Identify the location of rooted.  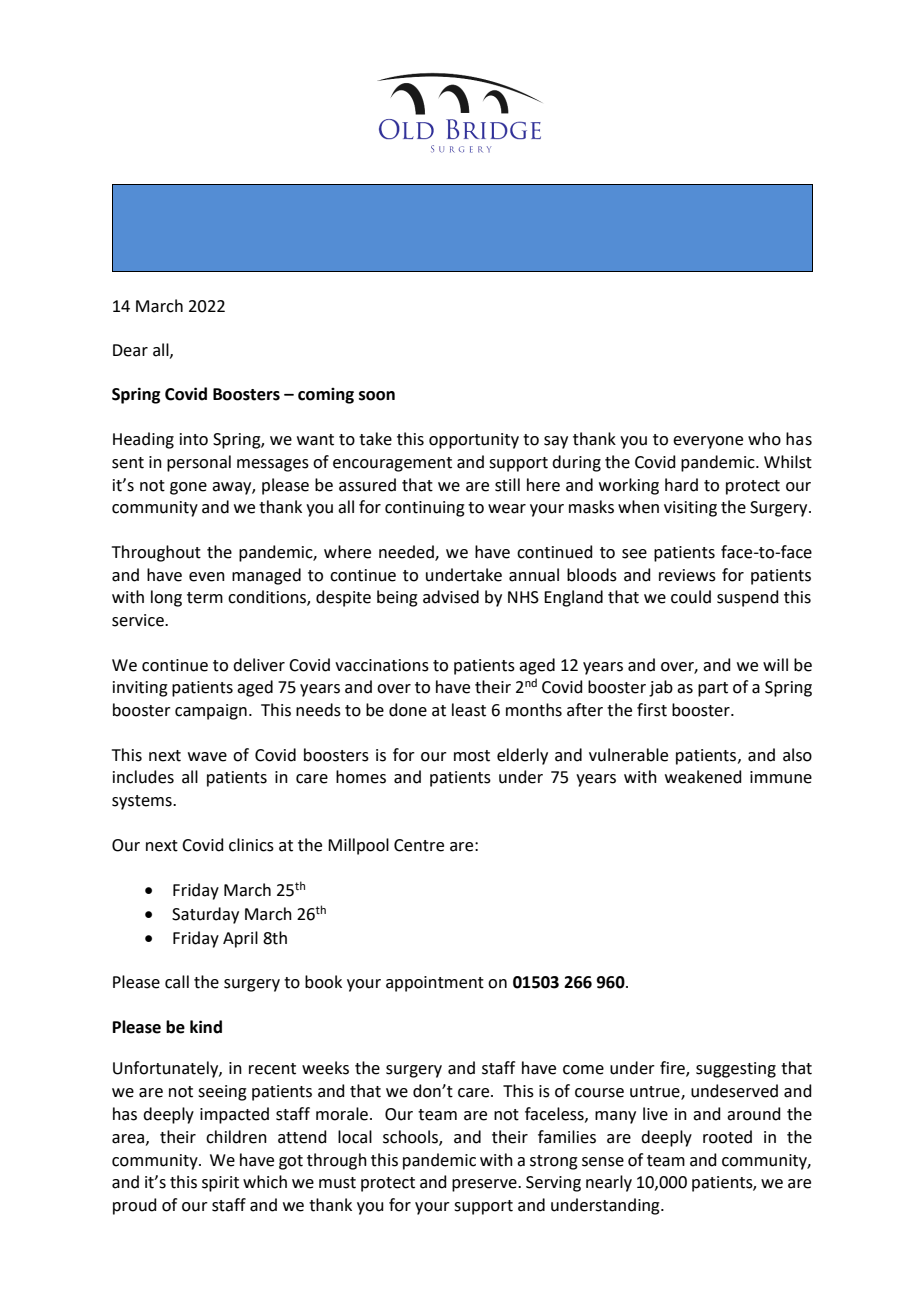
(727, 1137).
